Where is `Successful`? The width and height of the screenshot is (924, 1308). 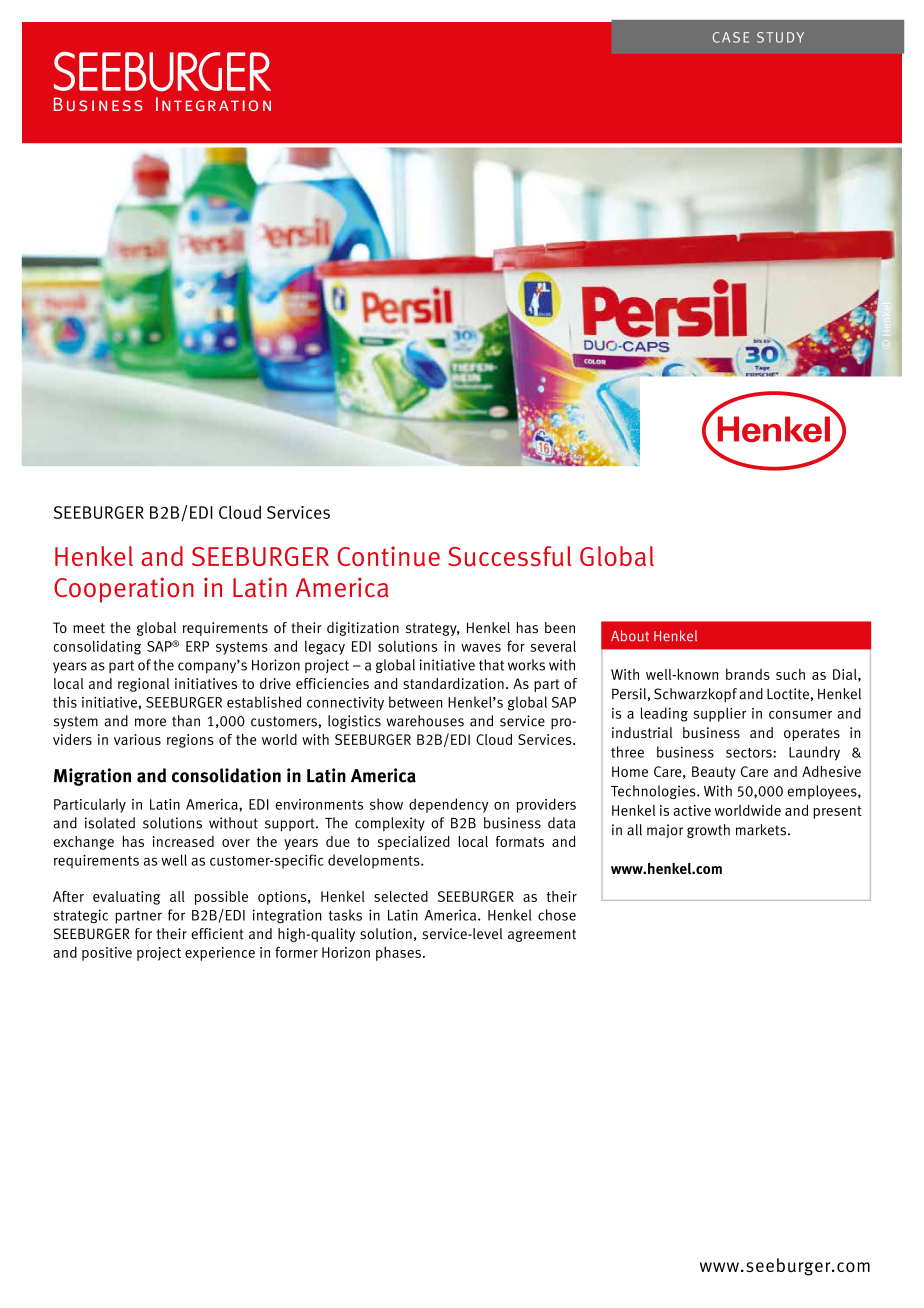 Successful is located at coordinates (509, 556).
